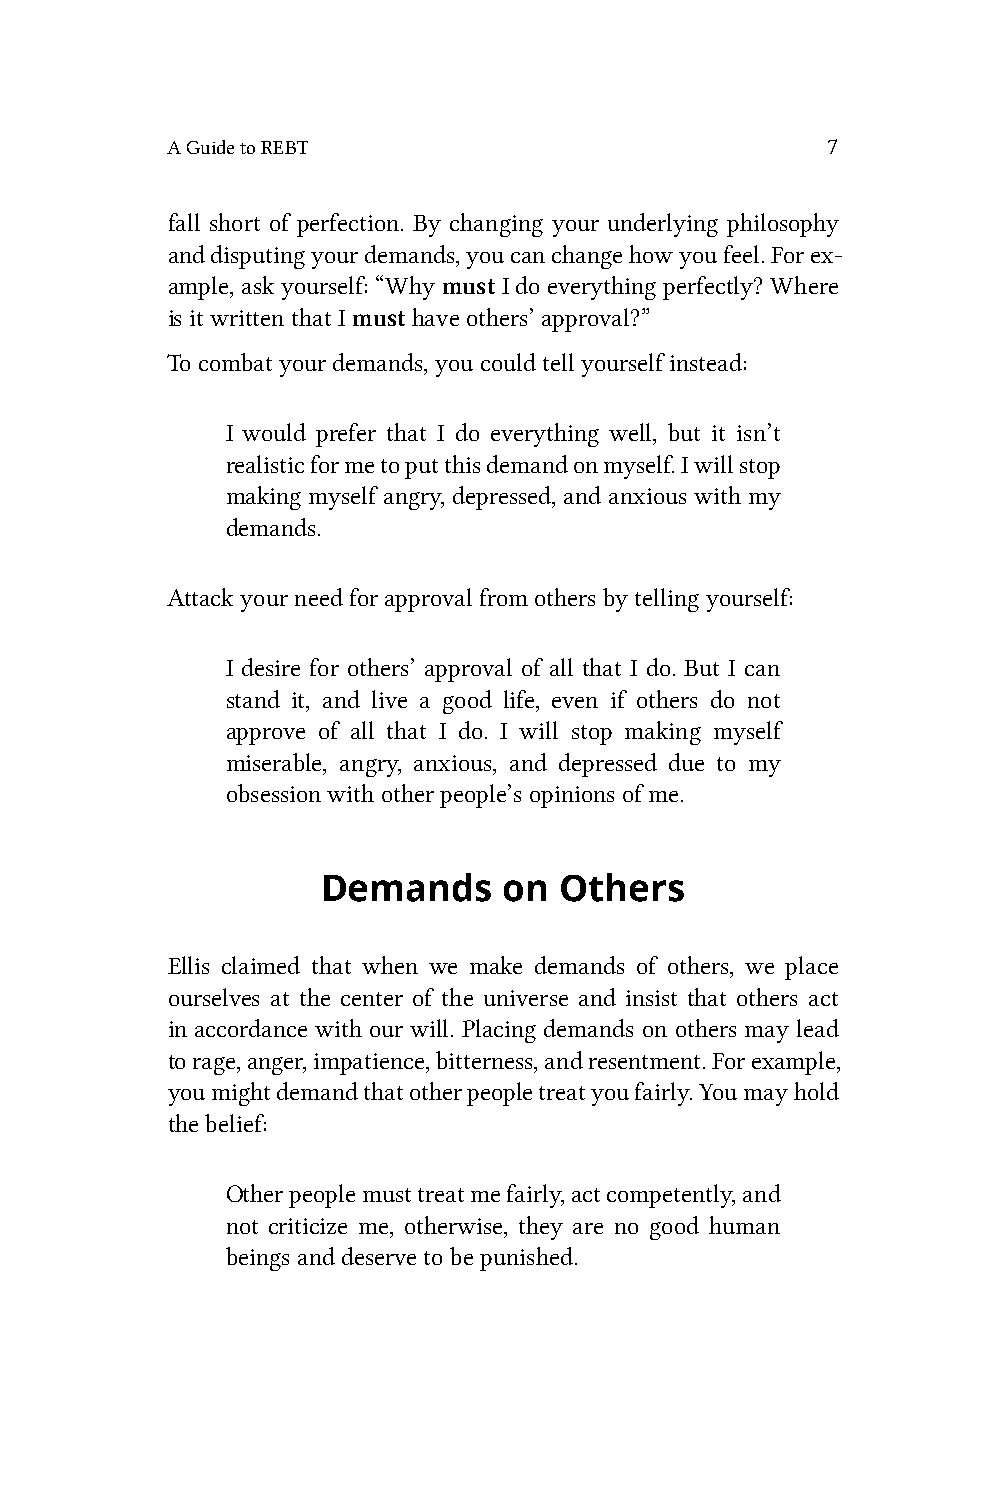 The height and width of the image is (1509, 1006). What do you see at coordinates (235, 222) in the image?
I see `short` at bounding box center [235, 222].
